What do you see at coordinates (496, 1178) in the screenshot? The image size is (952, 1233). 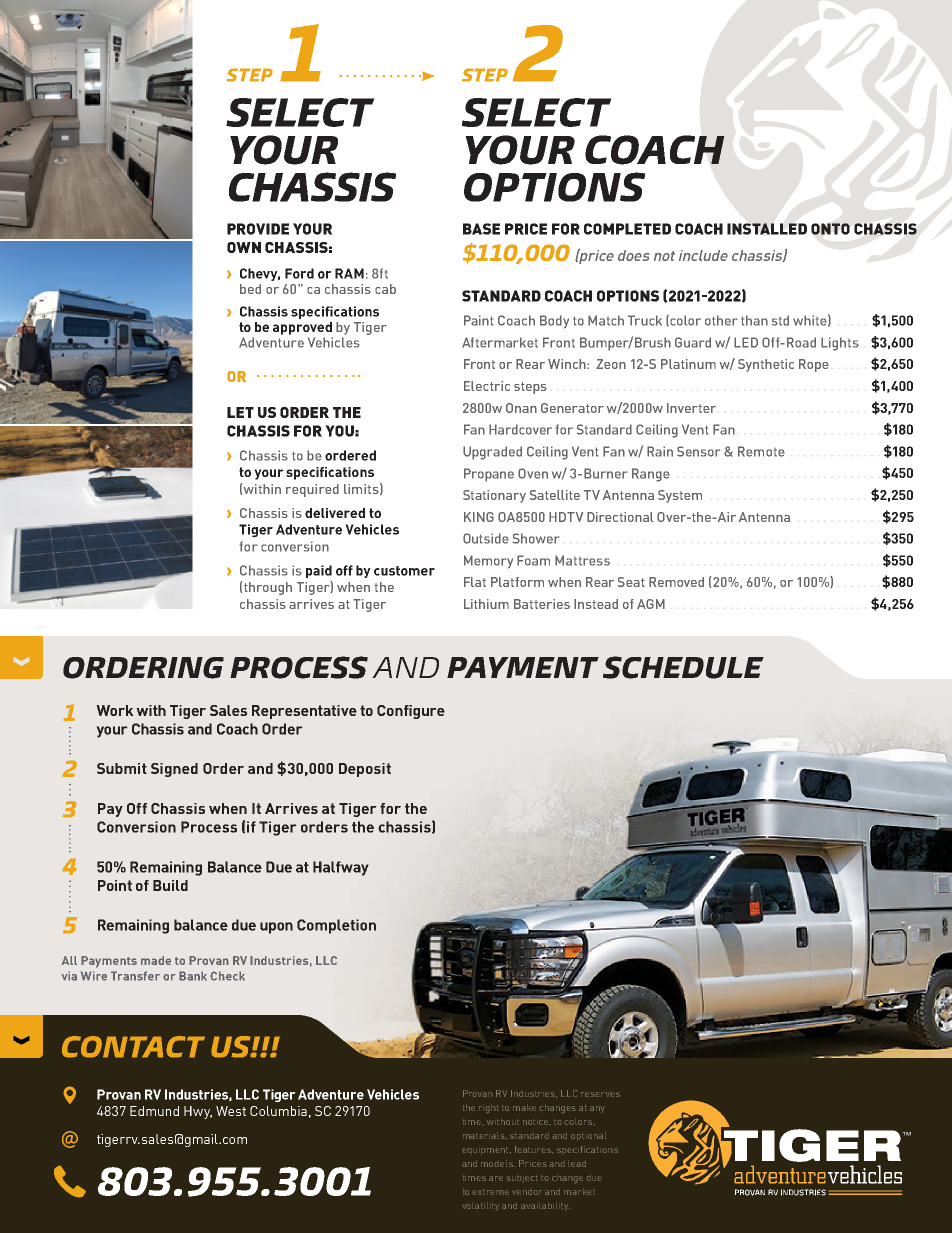 I see `are` at bounding box center [496, 1178].
